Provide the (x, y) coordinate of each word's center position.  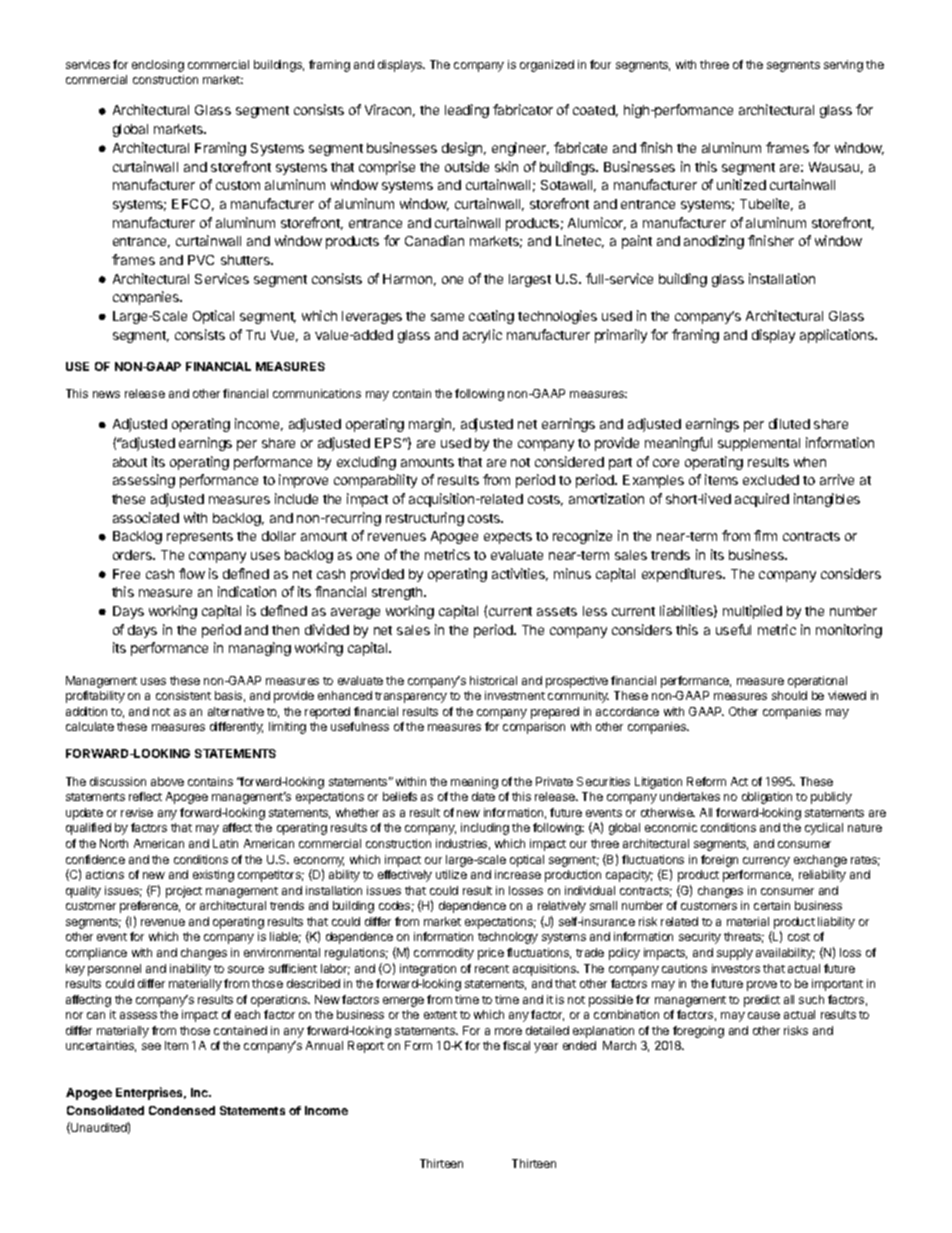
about (130, 462)
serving (843, 66)
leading (467, 111)
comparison (534, 728)
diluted (789, 423)
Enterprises (151, 1093)
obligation (767, 798)
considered (569, 461)
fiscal (516, 1045)
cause (764, 1015)
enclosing (158, 66)
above (167, 781)
